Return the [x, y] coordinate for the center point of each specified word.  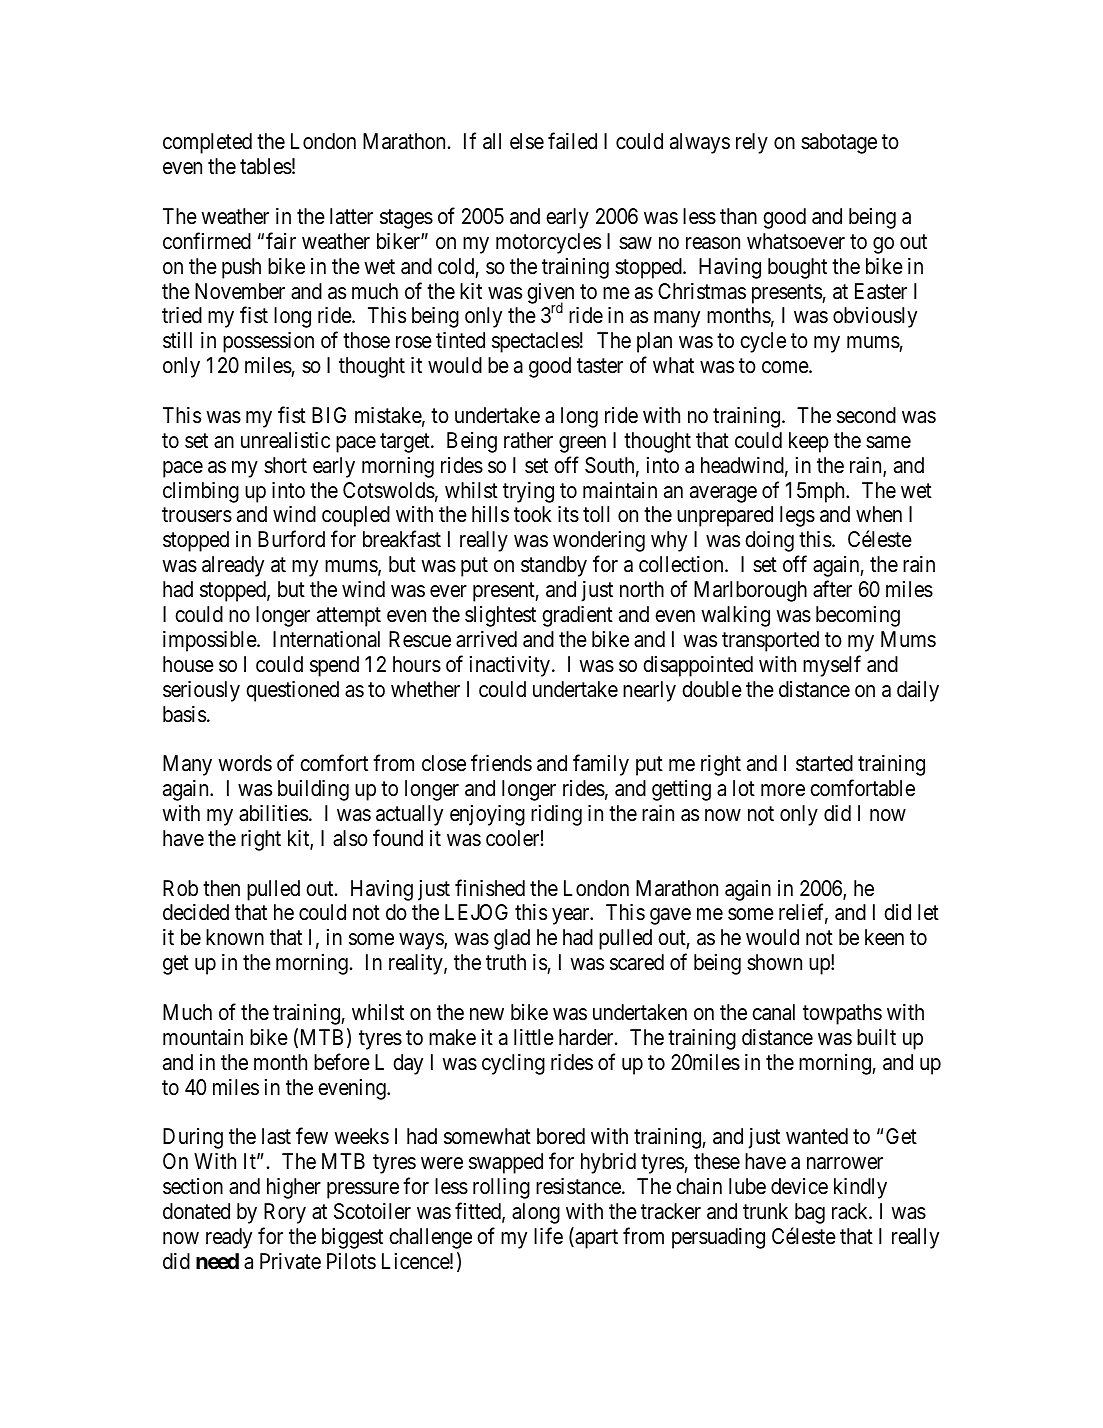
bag [810, 1213]
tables [266, 166]
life [548, 1236]
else [527, 141]
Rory [285, 1213]
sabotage [839, 143]
